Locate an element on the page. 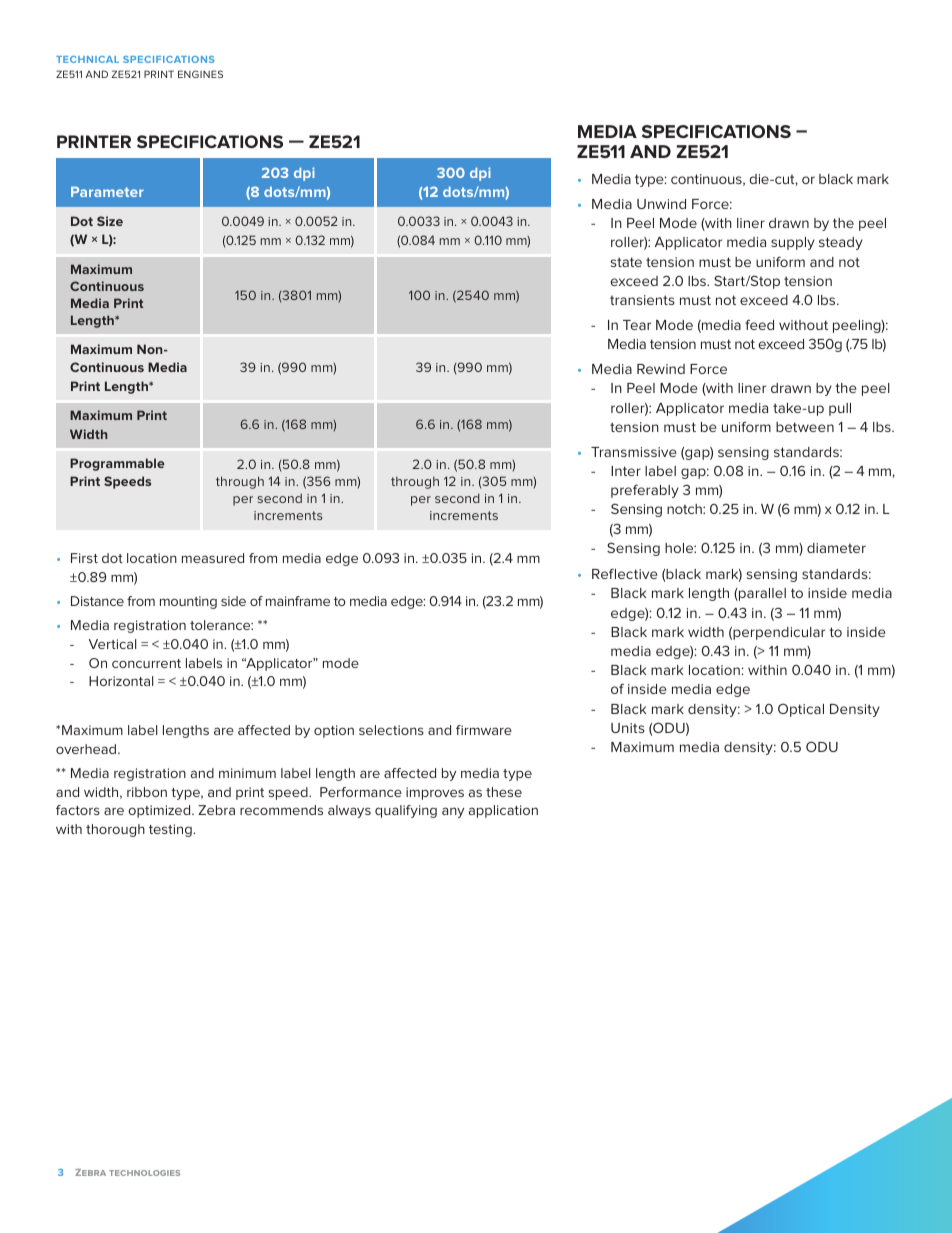 Image resolution: width=952 pixels, height=1233 pixels. parallel is located at coordinates (761, 594).
